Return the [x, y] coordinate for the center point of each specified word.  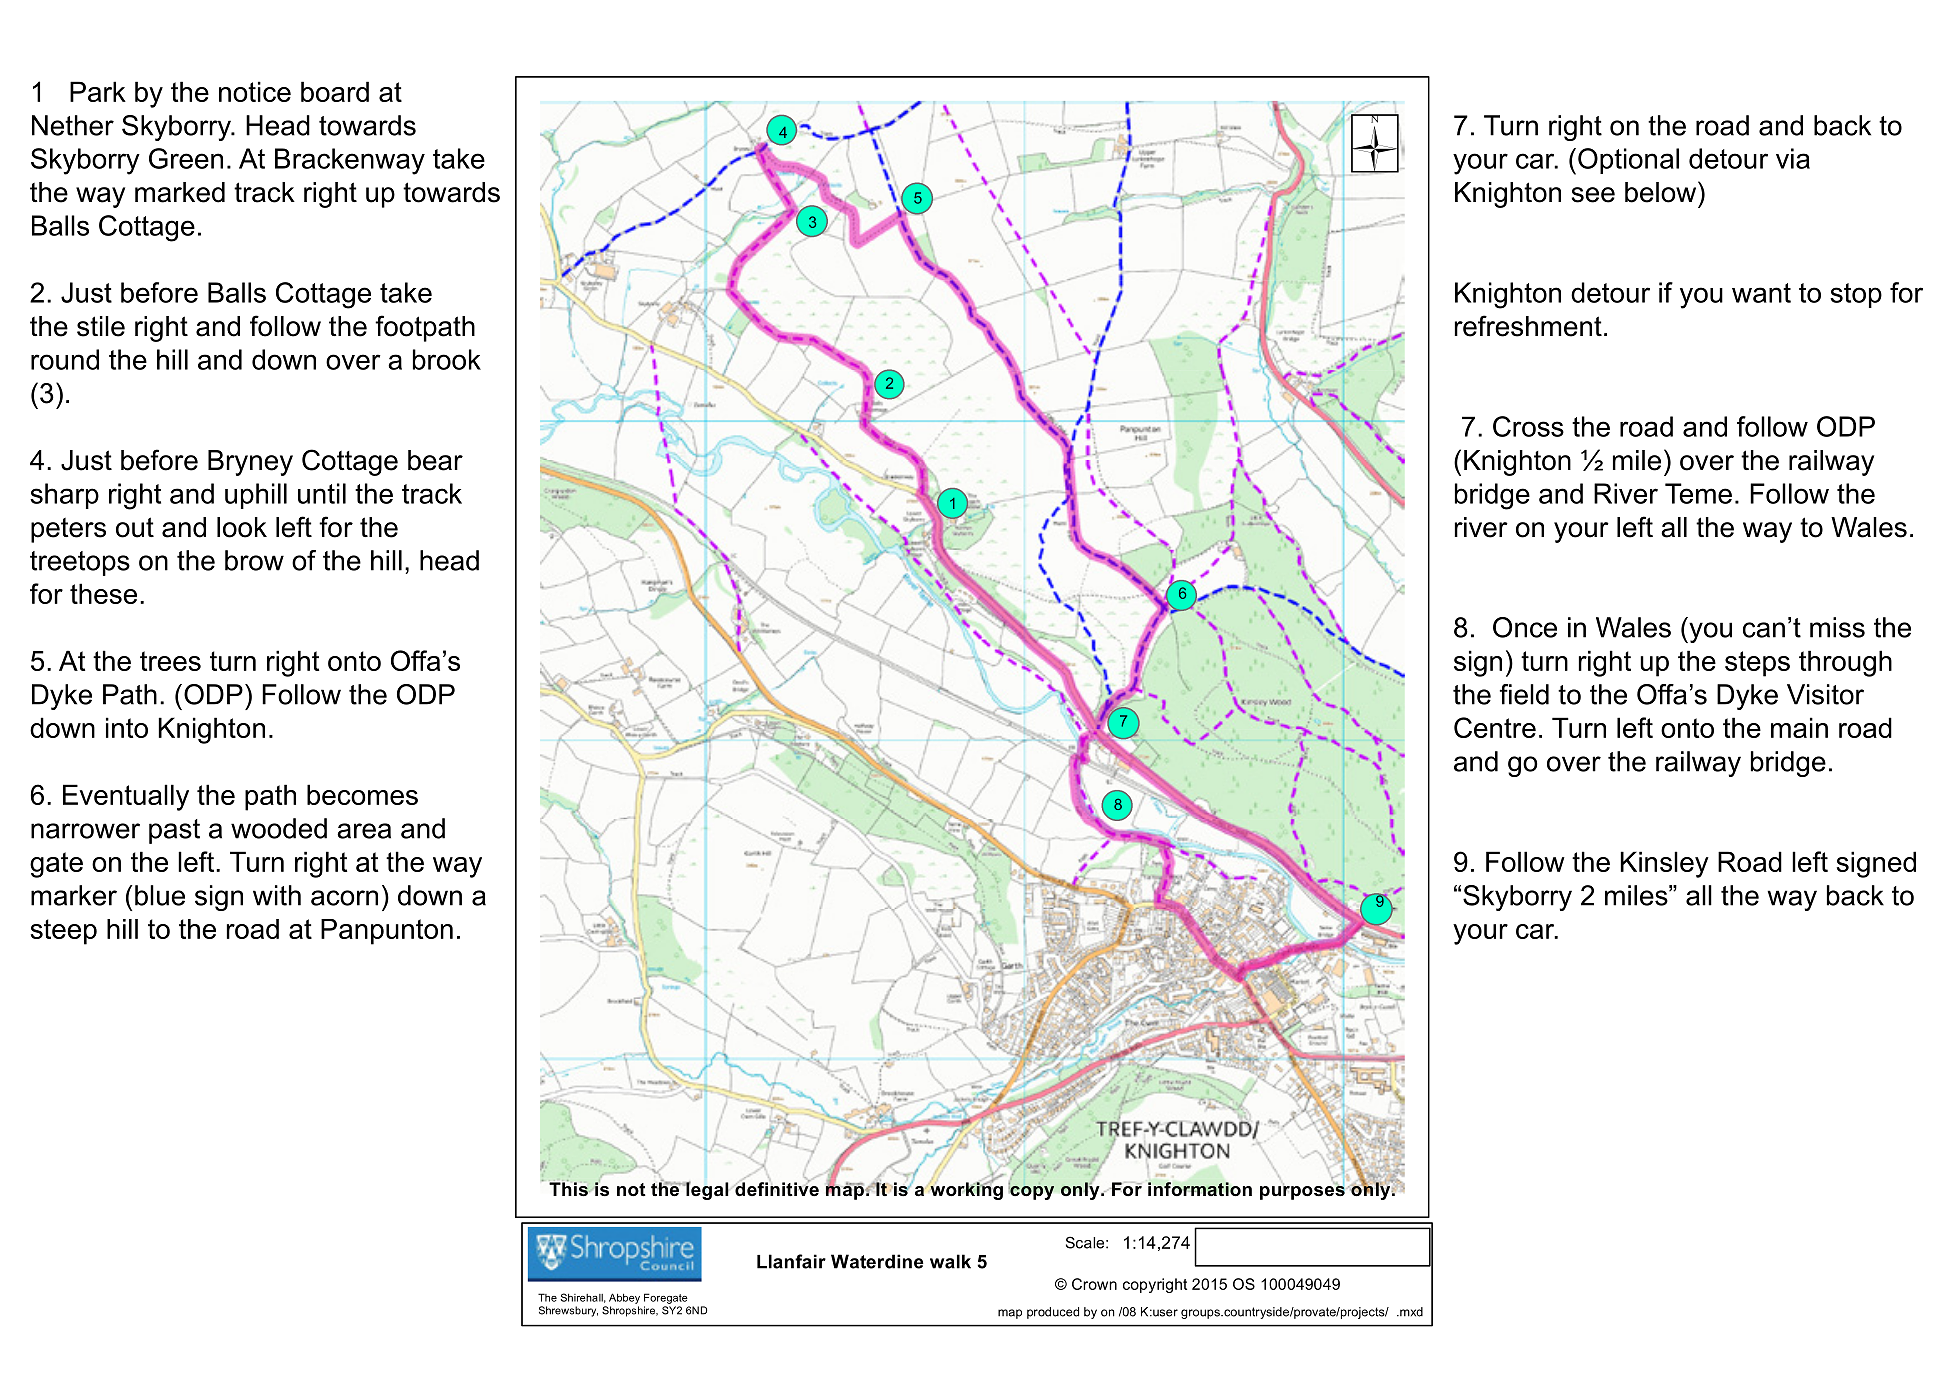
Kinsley [1664, 864]
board [335, 91]
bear [435, 460]
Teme [1698, 493]
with [277, 895]
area [364, 831]
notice [255, 91]
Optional [1628, 161]
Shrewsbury [568, 1311]
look [242, 527]
